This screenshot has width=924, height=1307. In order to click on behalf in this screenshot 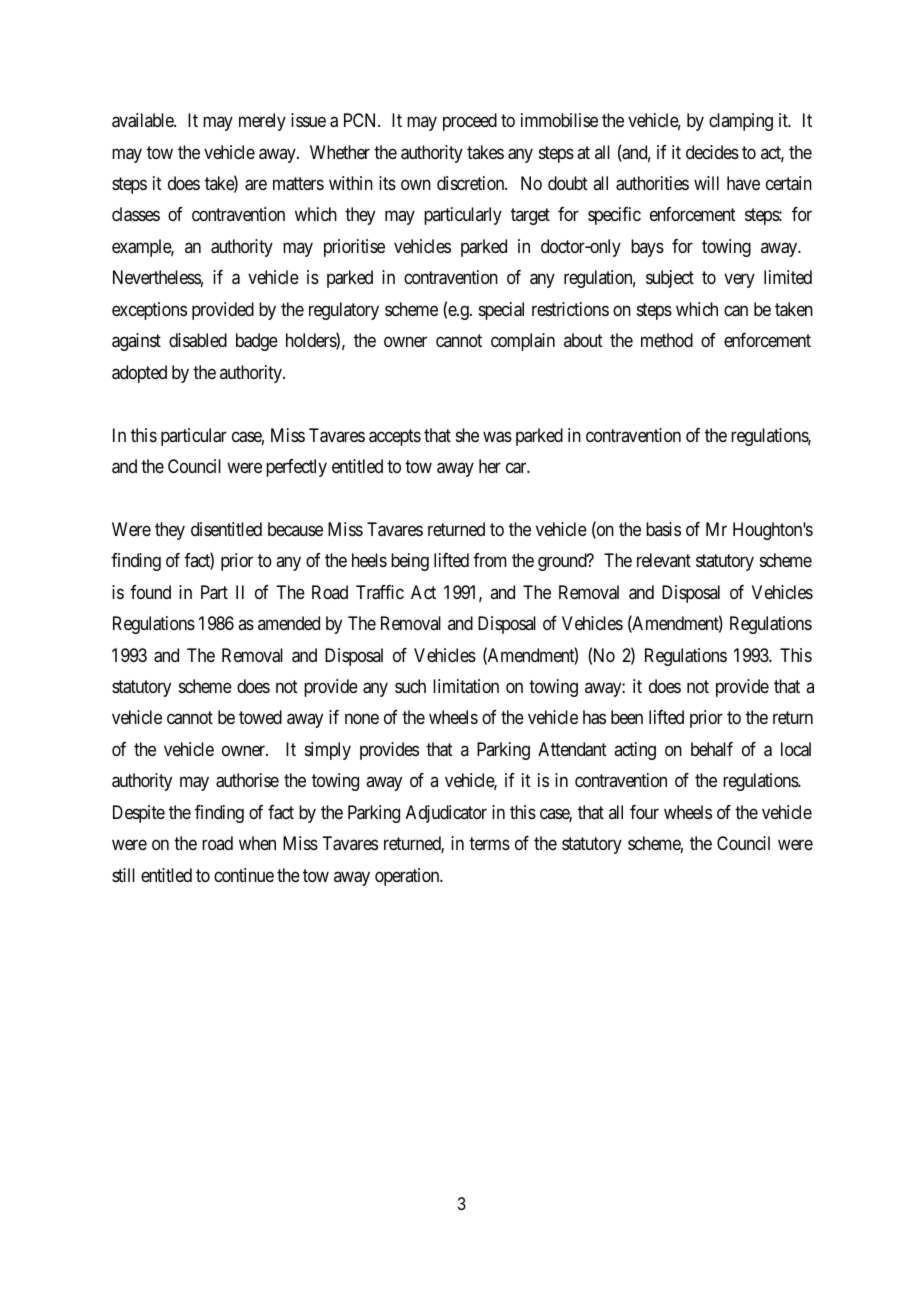, I will do `click(712, 749)`.
